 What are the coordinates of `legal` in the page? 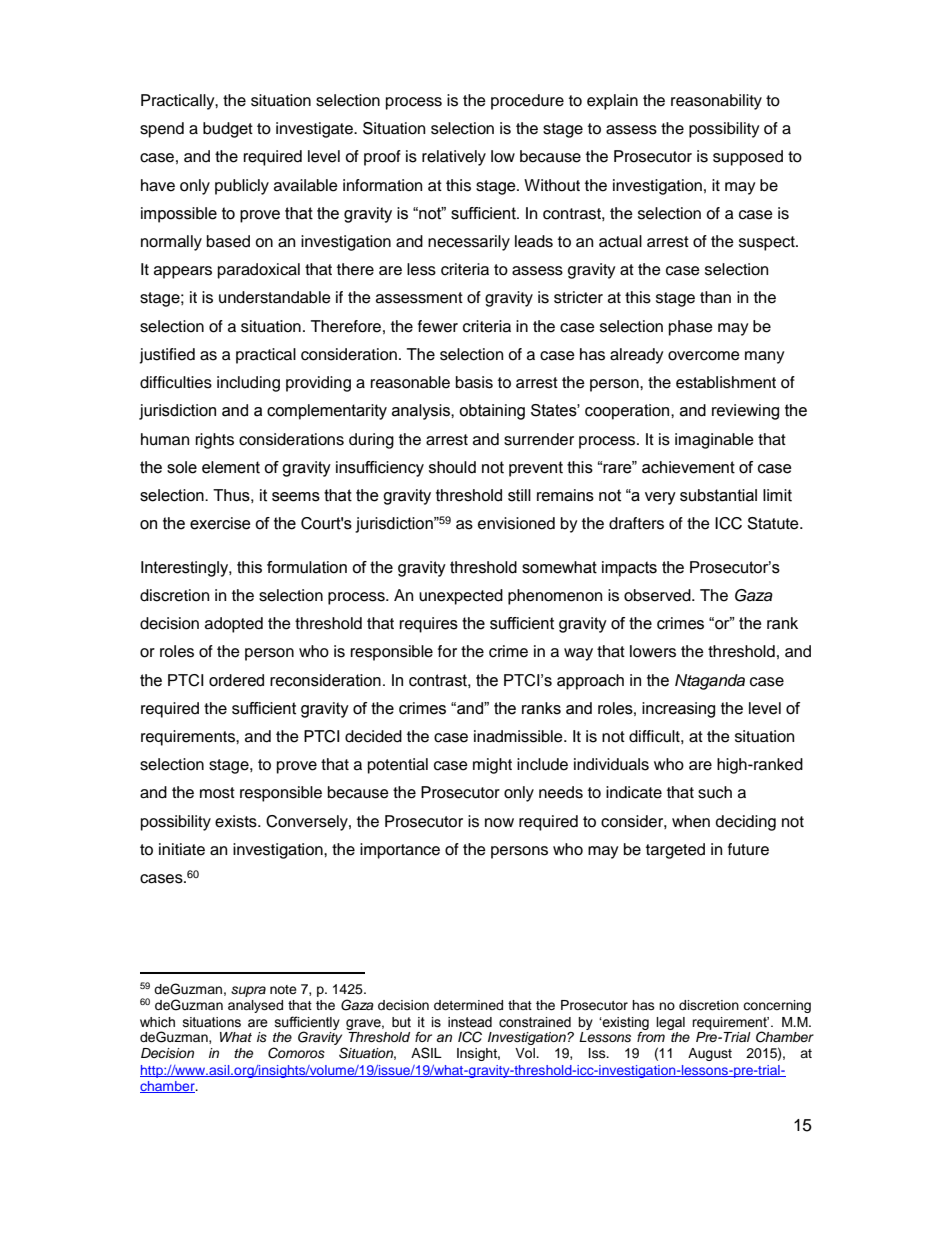 It's located at (670, 1023).
